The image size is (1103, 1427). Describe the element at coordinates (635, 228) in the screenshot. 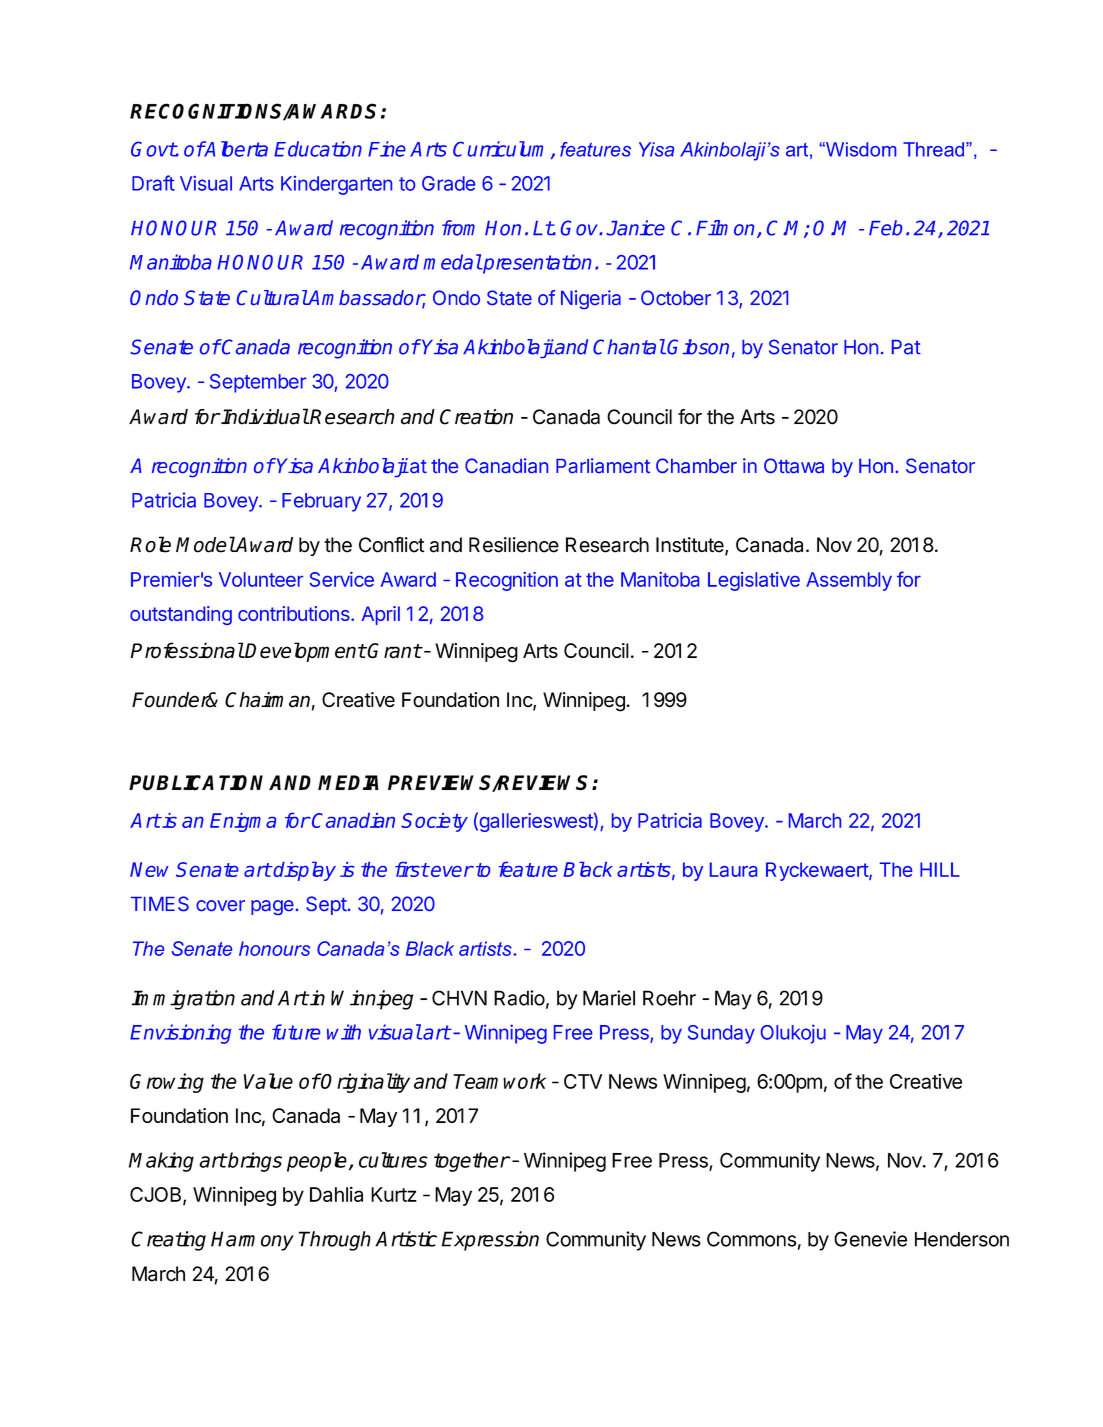

I see `Janice` at that location.
